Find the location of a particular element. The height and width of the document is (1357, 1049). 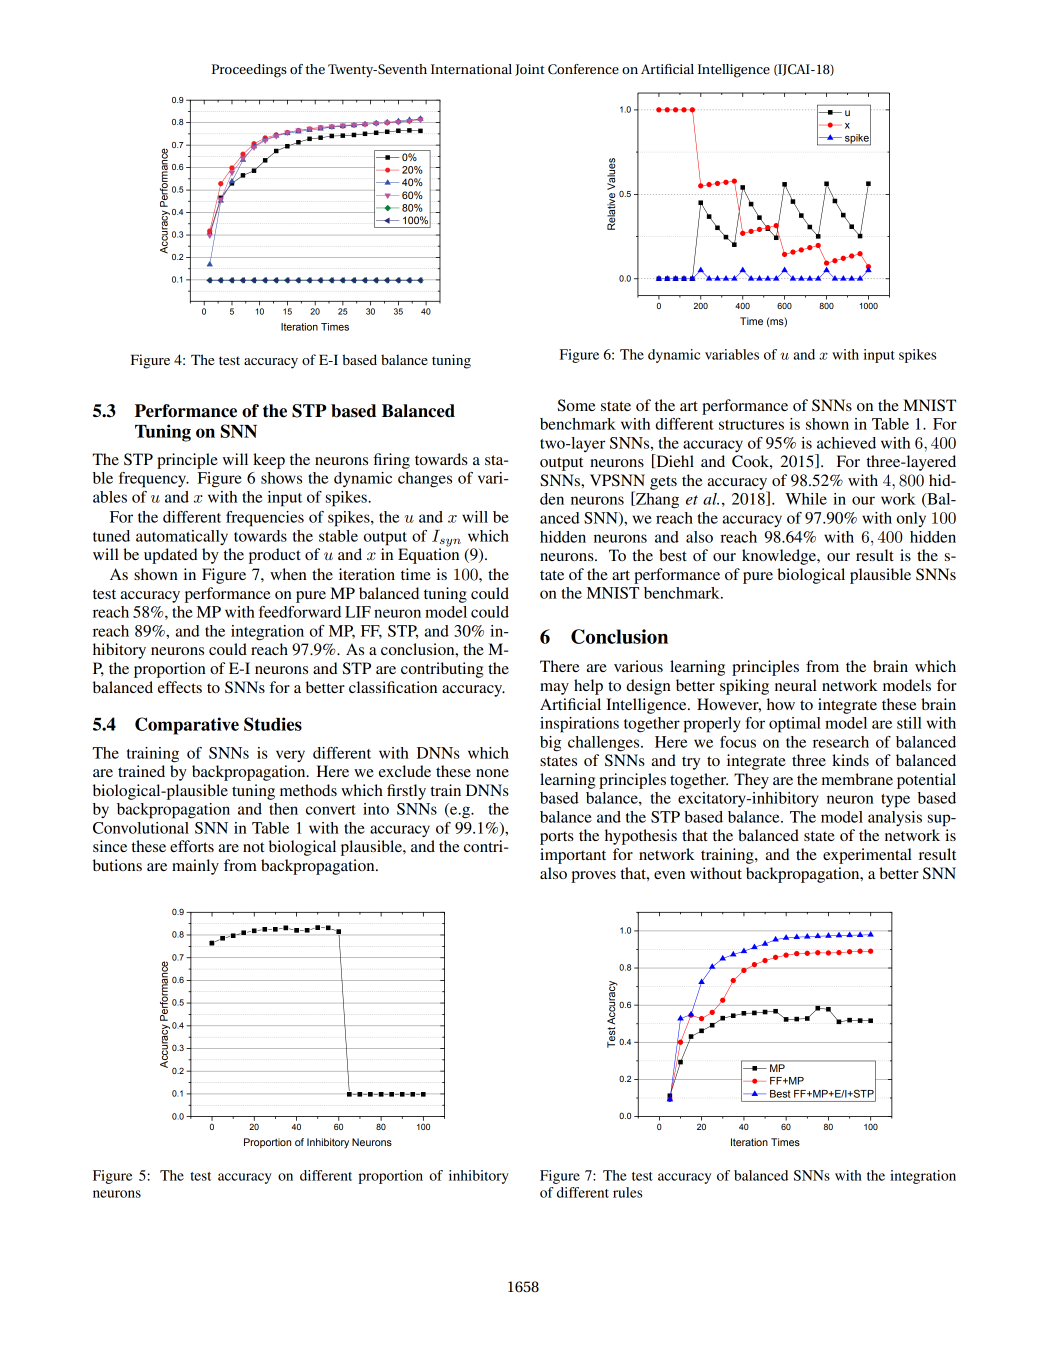

rules is located at coordinates (627, 1192).
